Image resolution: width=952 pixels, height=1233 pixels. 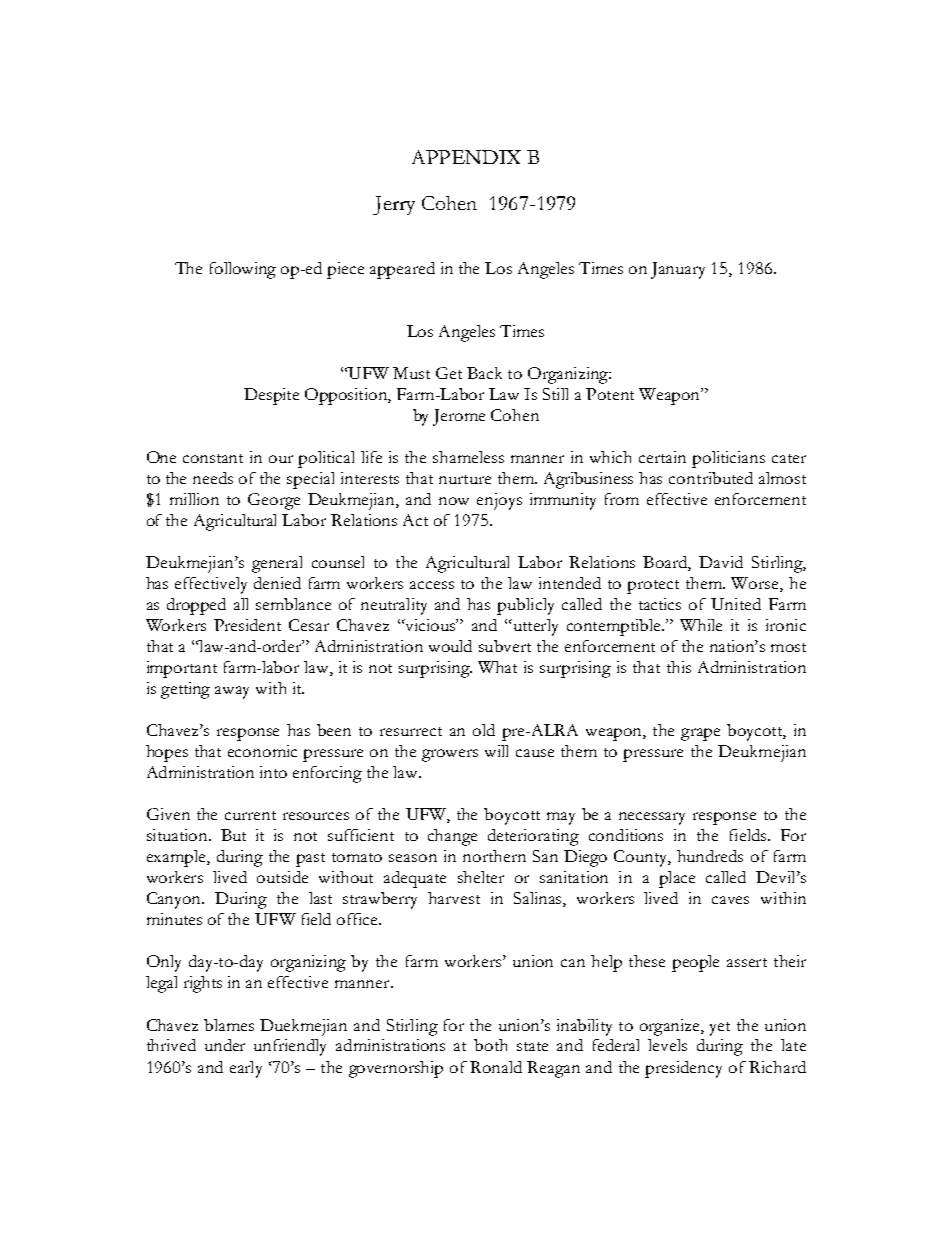 What do you see at coordinates (213, 478) in the document?
I see `needs` at bounding box center [213, 478].
